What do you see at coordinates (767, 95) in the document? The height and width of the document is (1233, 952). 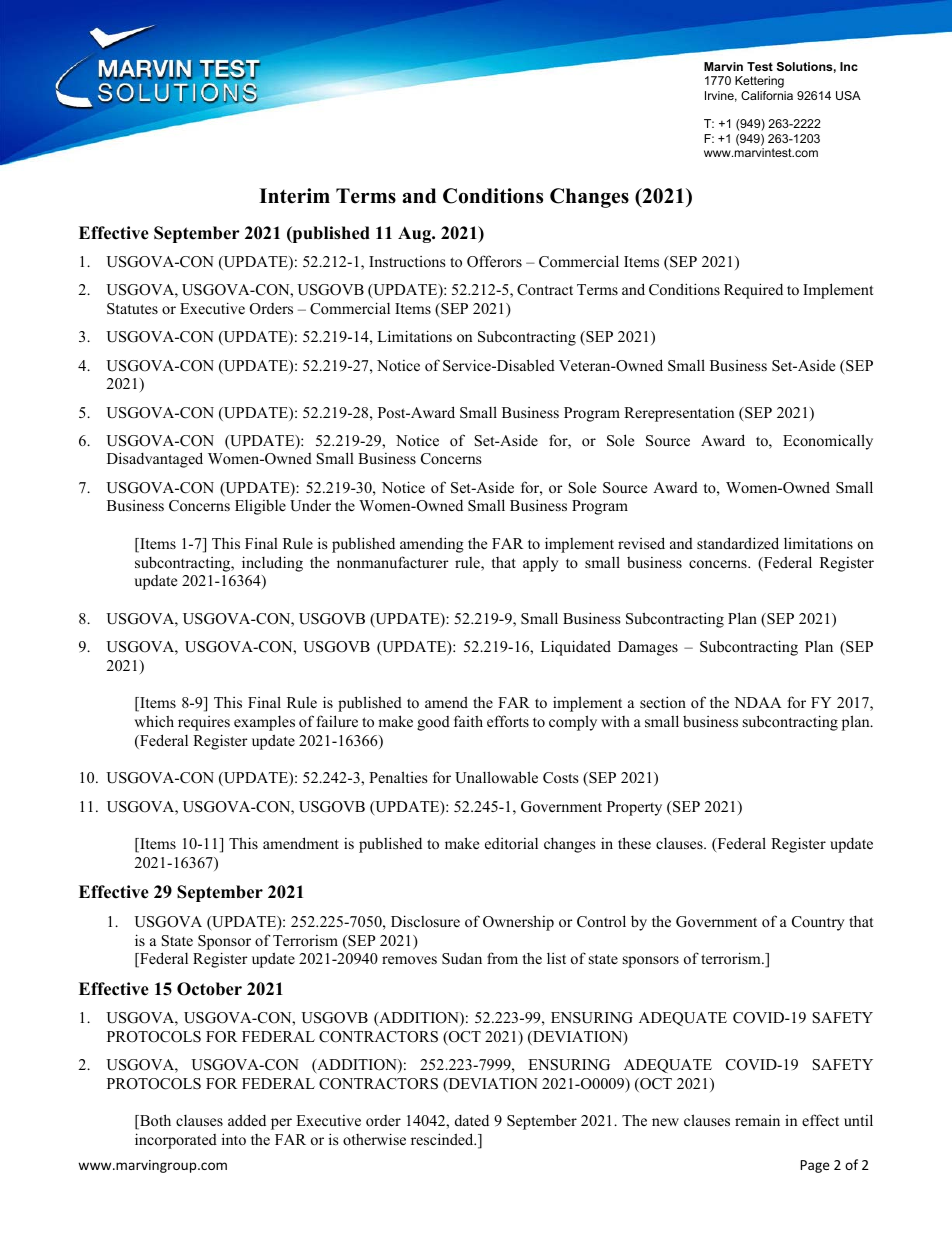 I see `California` at bounding box center [767, 95].
